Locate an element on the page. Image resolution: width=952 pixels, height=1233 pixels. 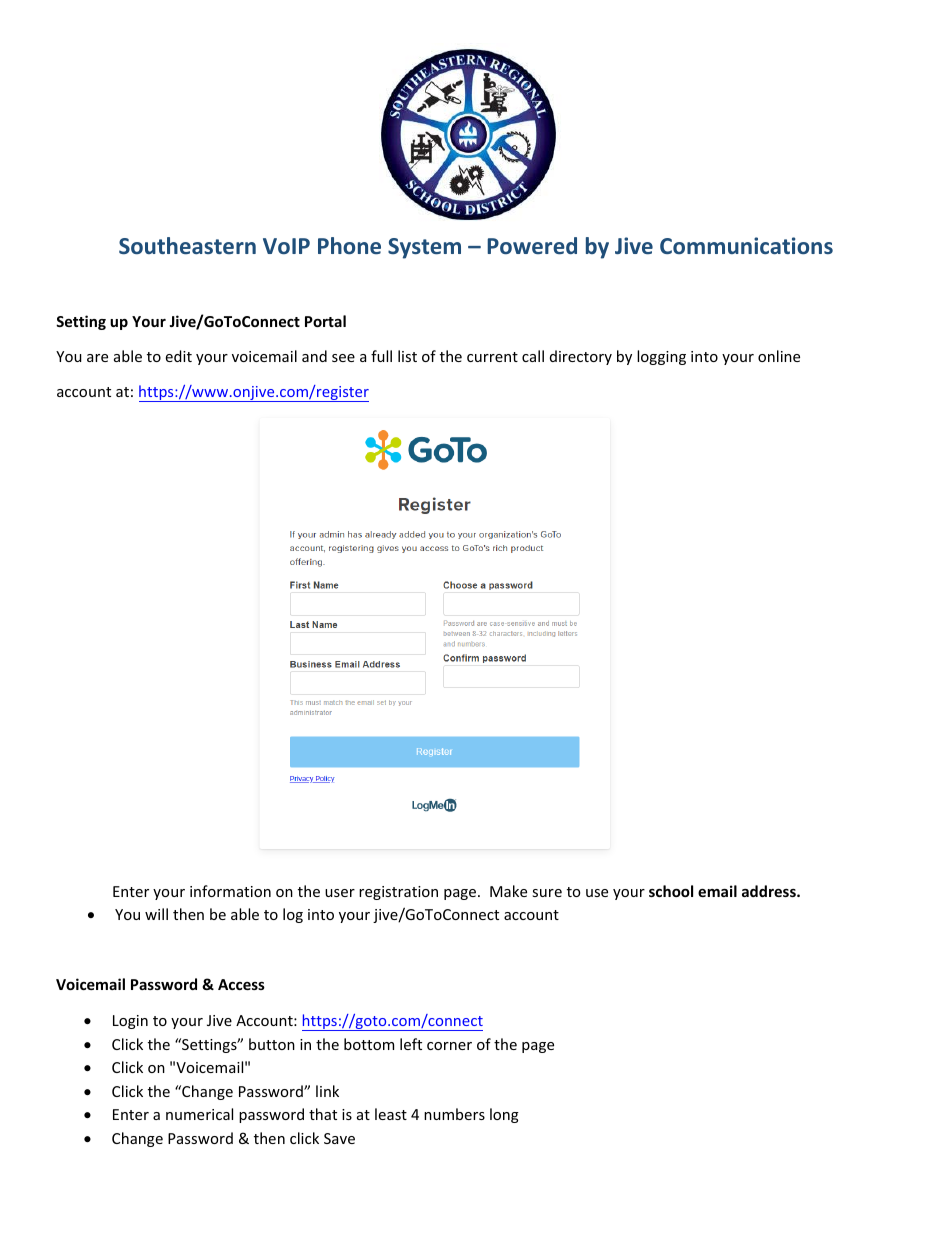
System is located at coordinates (424, 248).
